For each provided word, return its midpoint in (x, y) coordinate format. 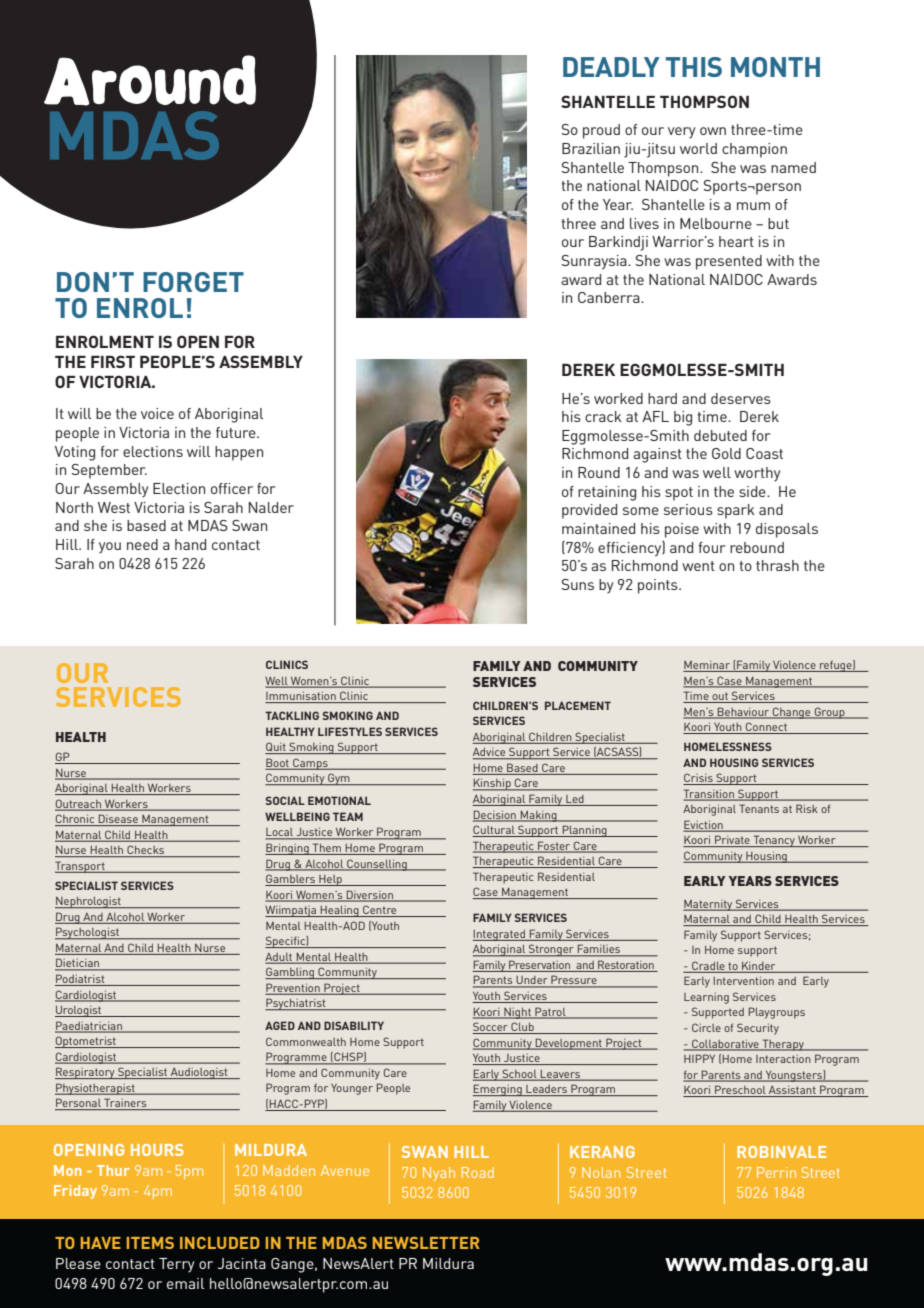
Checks (146, 851)
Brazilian (591, 148)
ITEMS (150, 1243)
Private (732, 841)
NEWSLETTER (426, 1243)
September (109, 471)
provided (589, 511)
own (713, 131)
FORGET (193, 282)
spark (736, 511)
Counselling (377, 865)
